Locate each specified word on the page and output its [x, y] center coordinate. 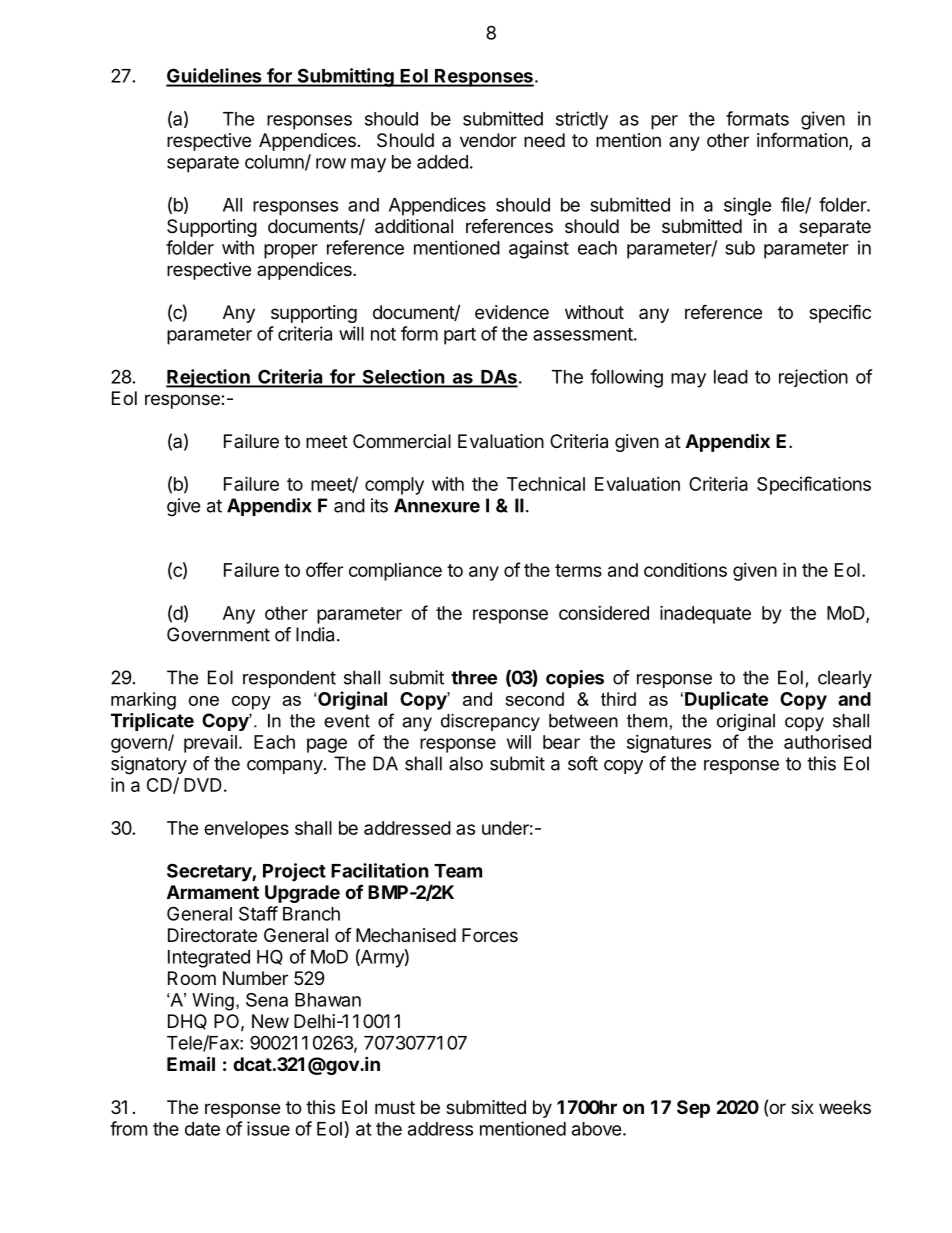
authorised [827, 741]
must [395, 1107]
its [379, 505]
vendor [488, 140]
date [202, 1129]
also [466, 763]
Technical [546, 484]
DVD [203, 785]
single [748, 206]
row [331, 163]
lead [731, 377]
